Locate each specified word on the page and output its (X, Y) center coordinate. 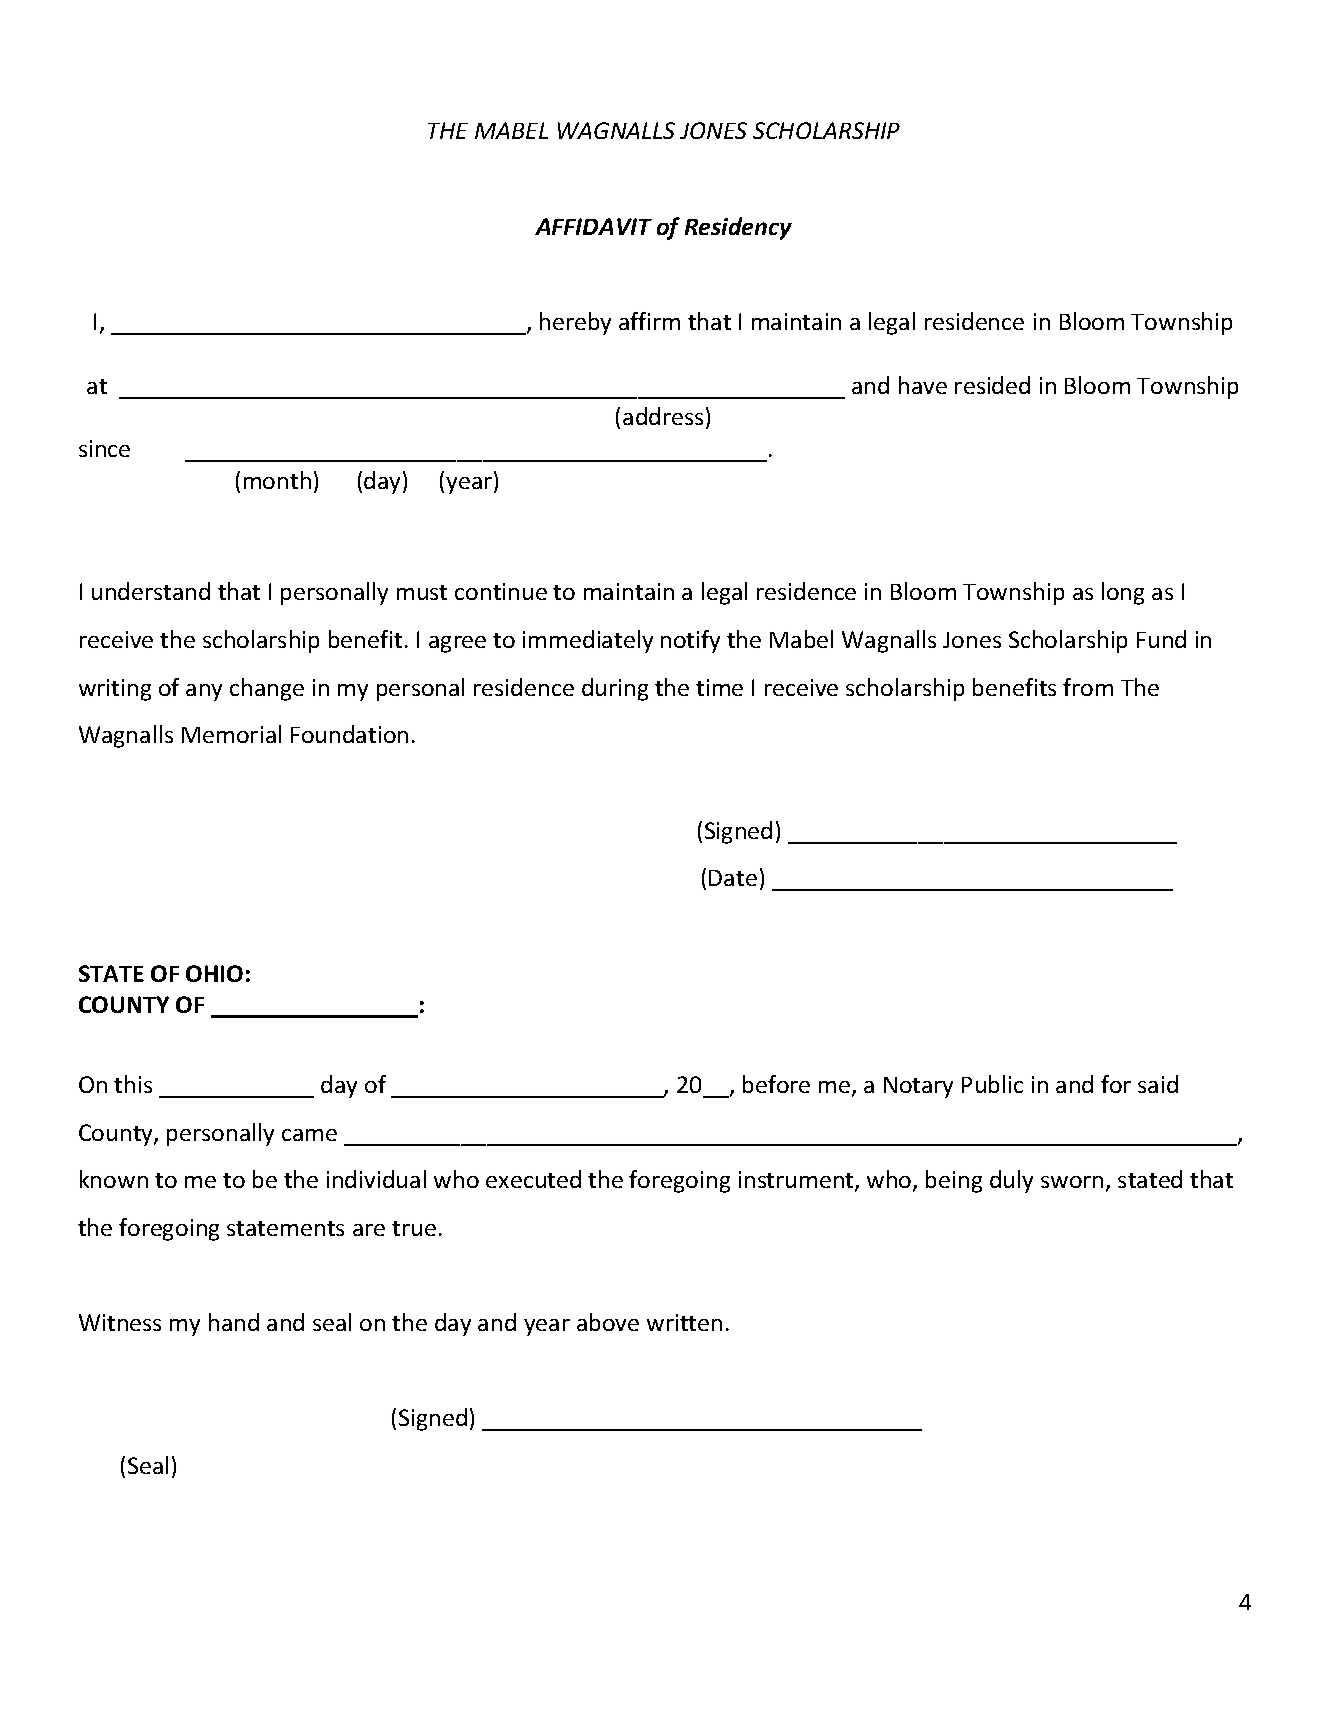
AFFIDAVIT (593, 226)
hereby (575, 323)
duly (1011, 1181)
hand (234, 1322)
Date (733, 878)
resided (992, 385)
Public (992, 1084)
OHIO (214, 973)
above (608, 1322)
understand (151, 591)
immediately (588, 641)
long (1123, 593)
